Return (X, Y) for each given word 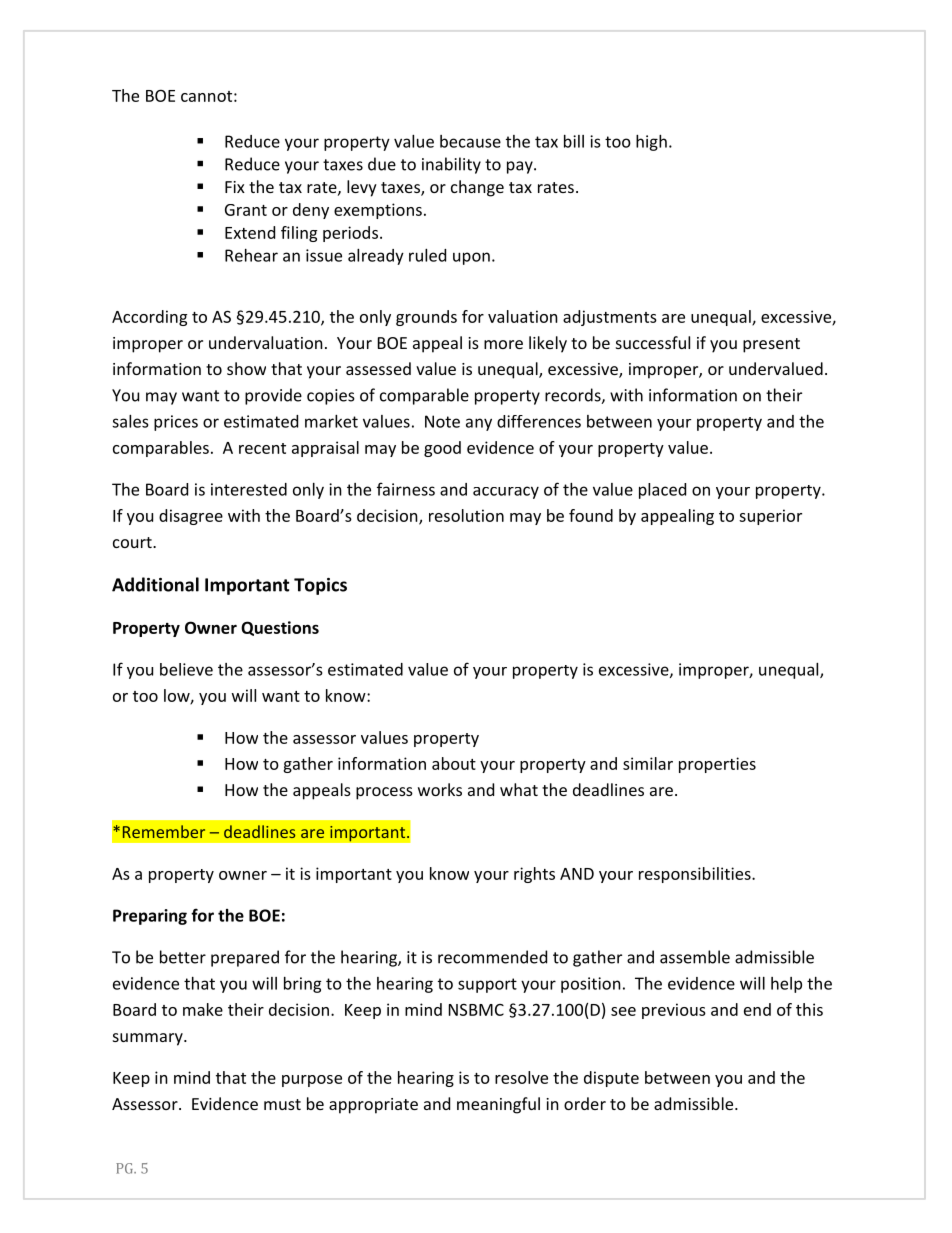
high (651, 143)
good (442, 449)
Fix (235, 187)
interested (249, 489)
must (282, 1104)
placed (662, 491)
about (454, 763)
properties (717, 765)
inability (451, 165)
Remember (164, 831)
